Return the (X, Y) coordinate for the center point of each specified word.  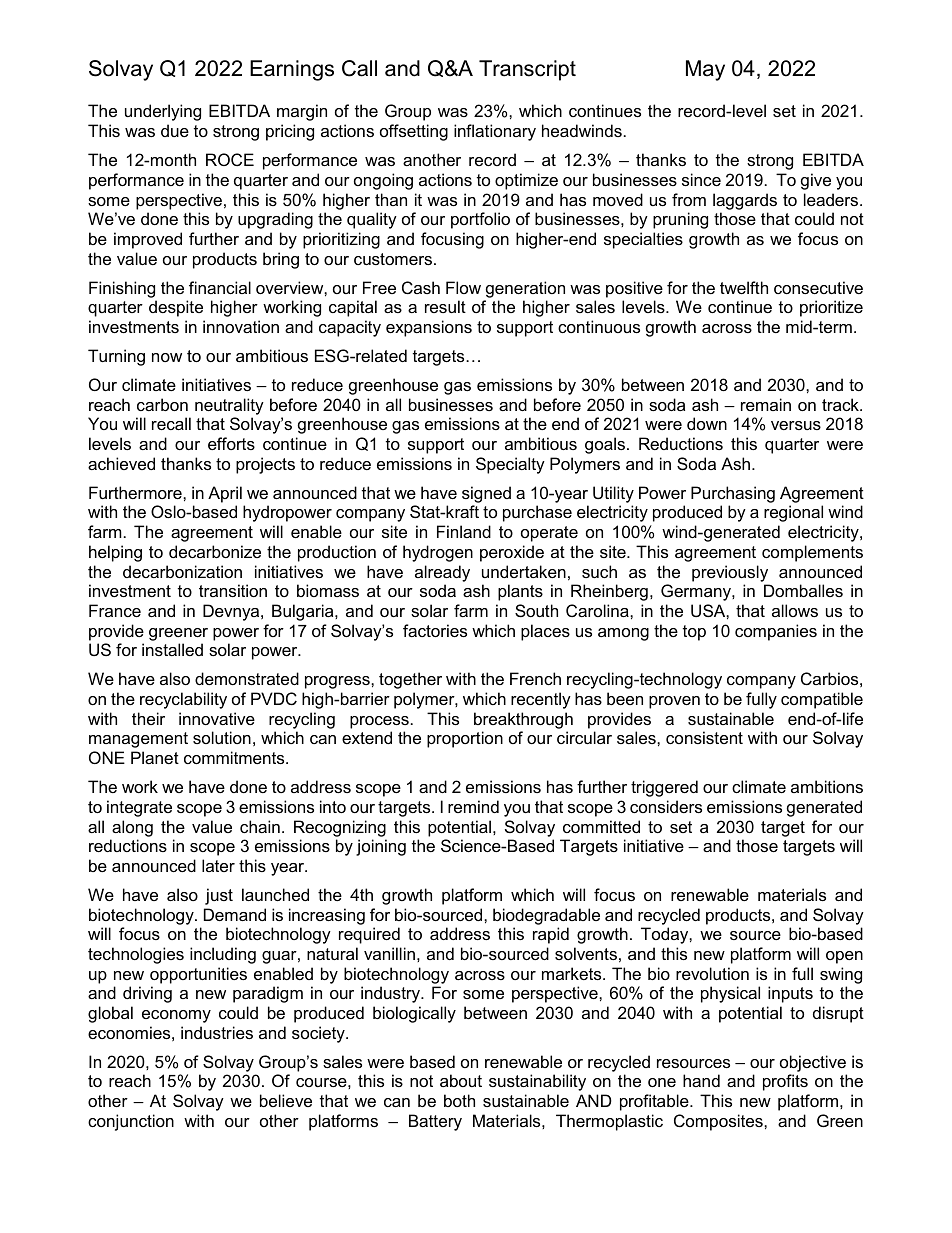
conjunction (131, 1122)
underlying (163, 112)
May (705, 70)
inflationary (495, 132)
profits (785, 1082)
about (461, 1080)
